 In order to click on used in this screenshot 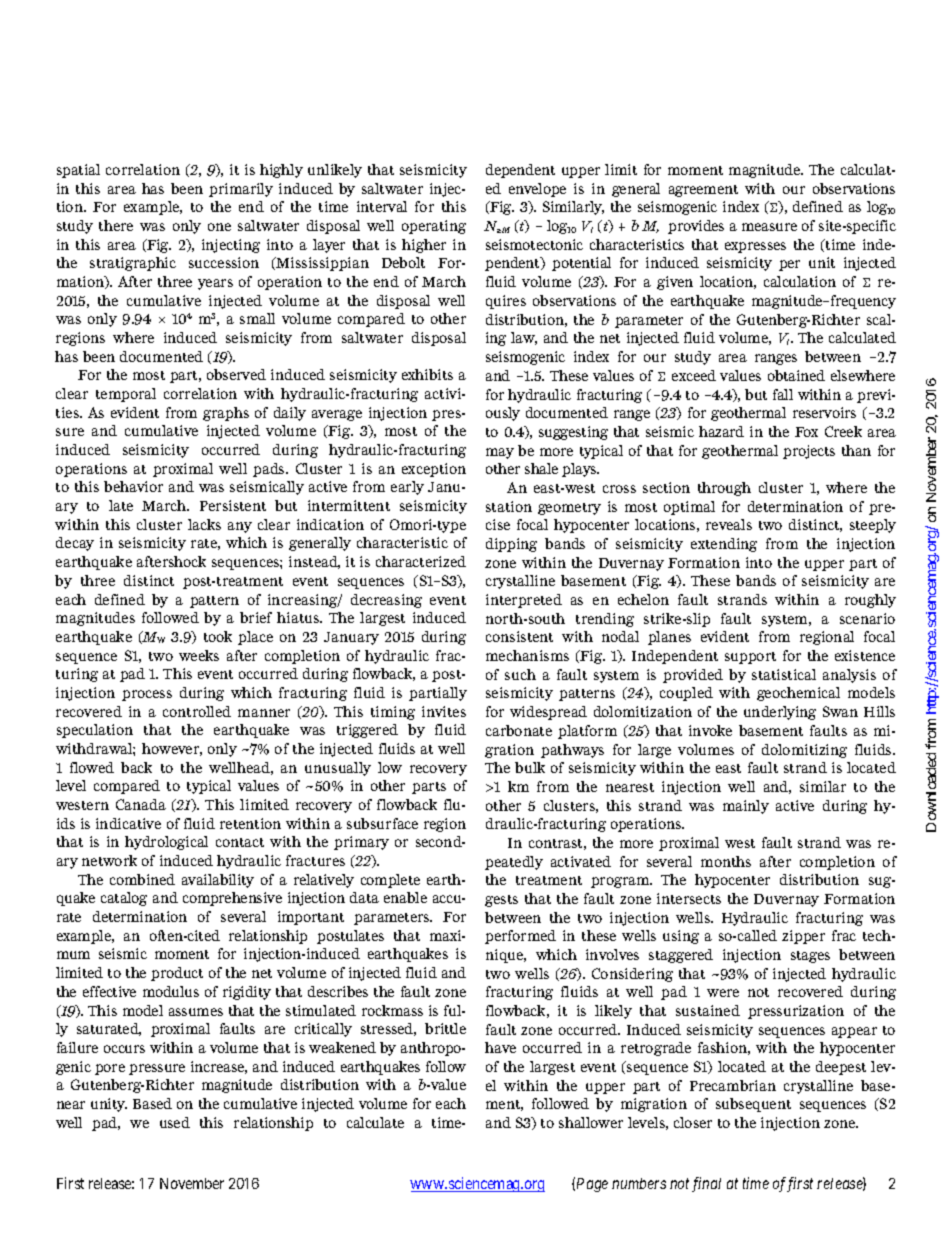, I will do `click(175, 1122)`.
